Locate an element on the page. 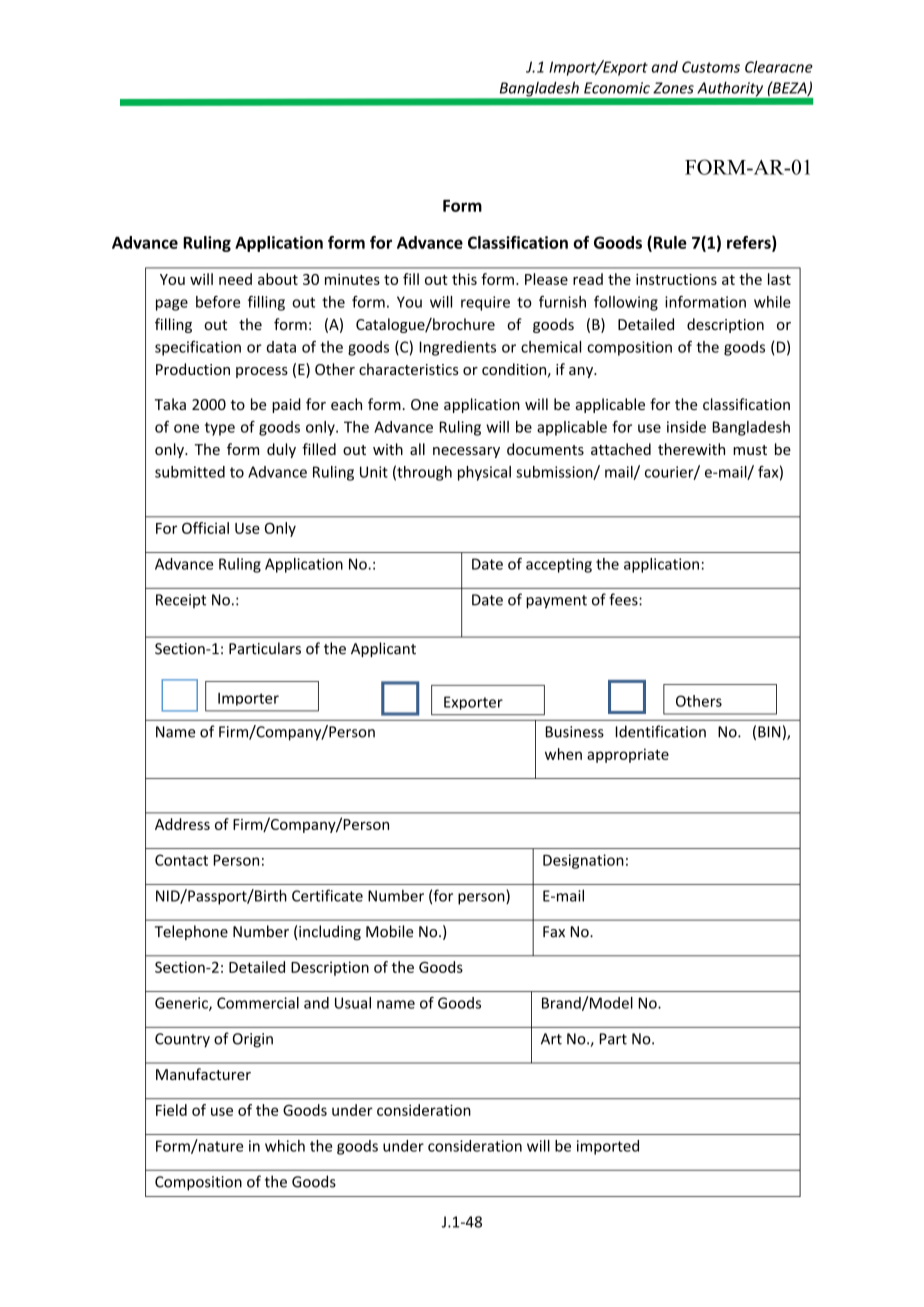 This document has width=924, height=1307. Economic is located at coordinates (617, 88).
